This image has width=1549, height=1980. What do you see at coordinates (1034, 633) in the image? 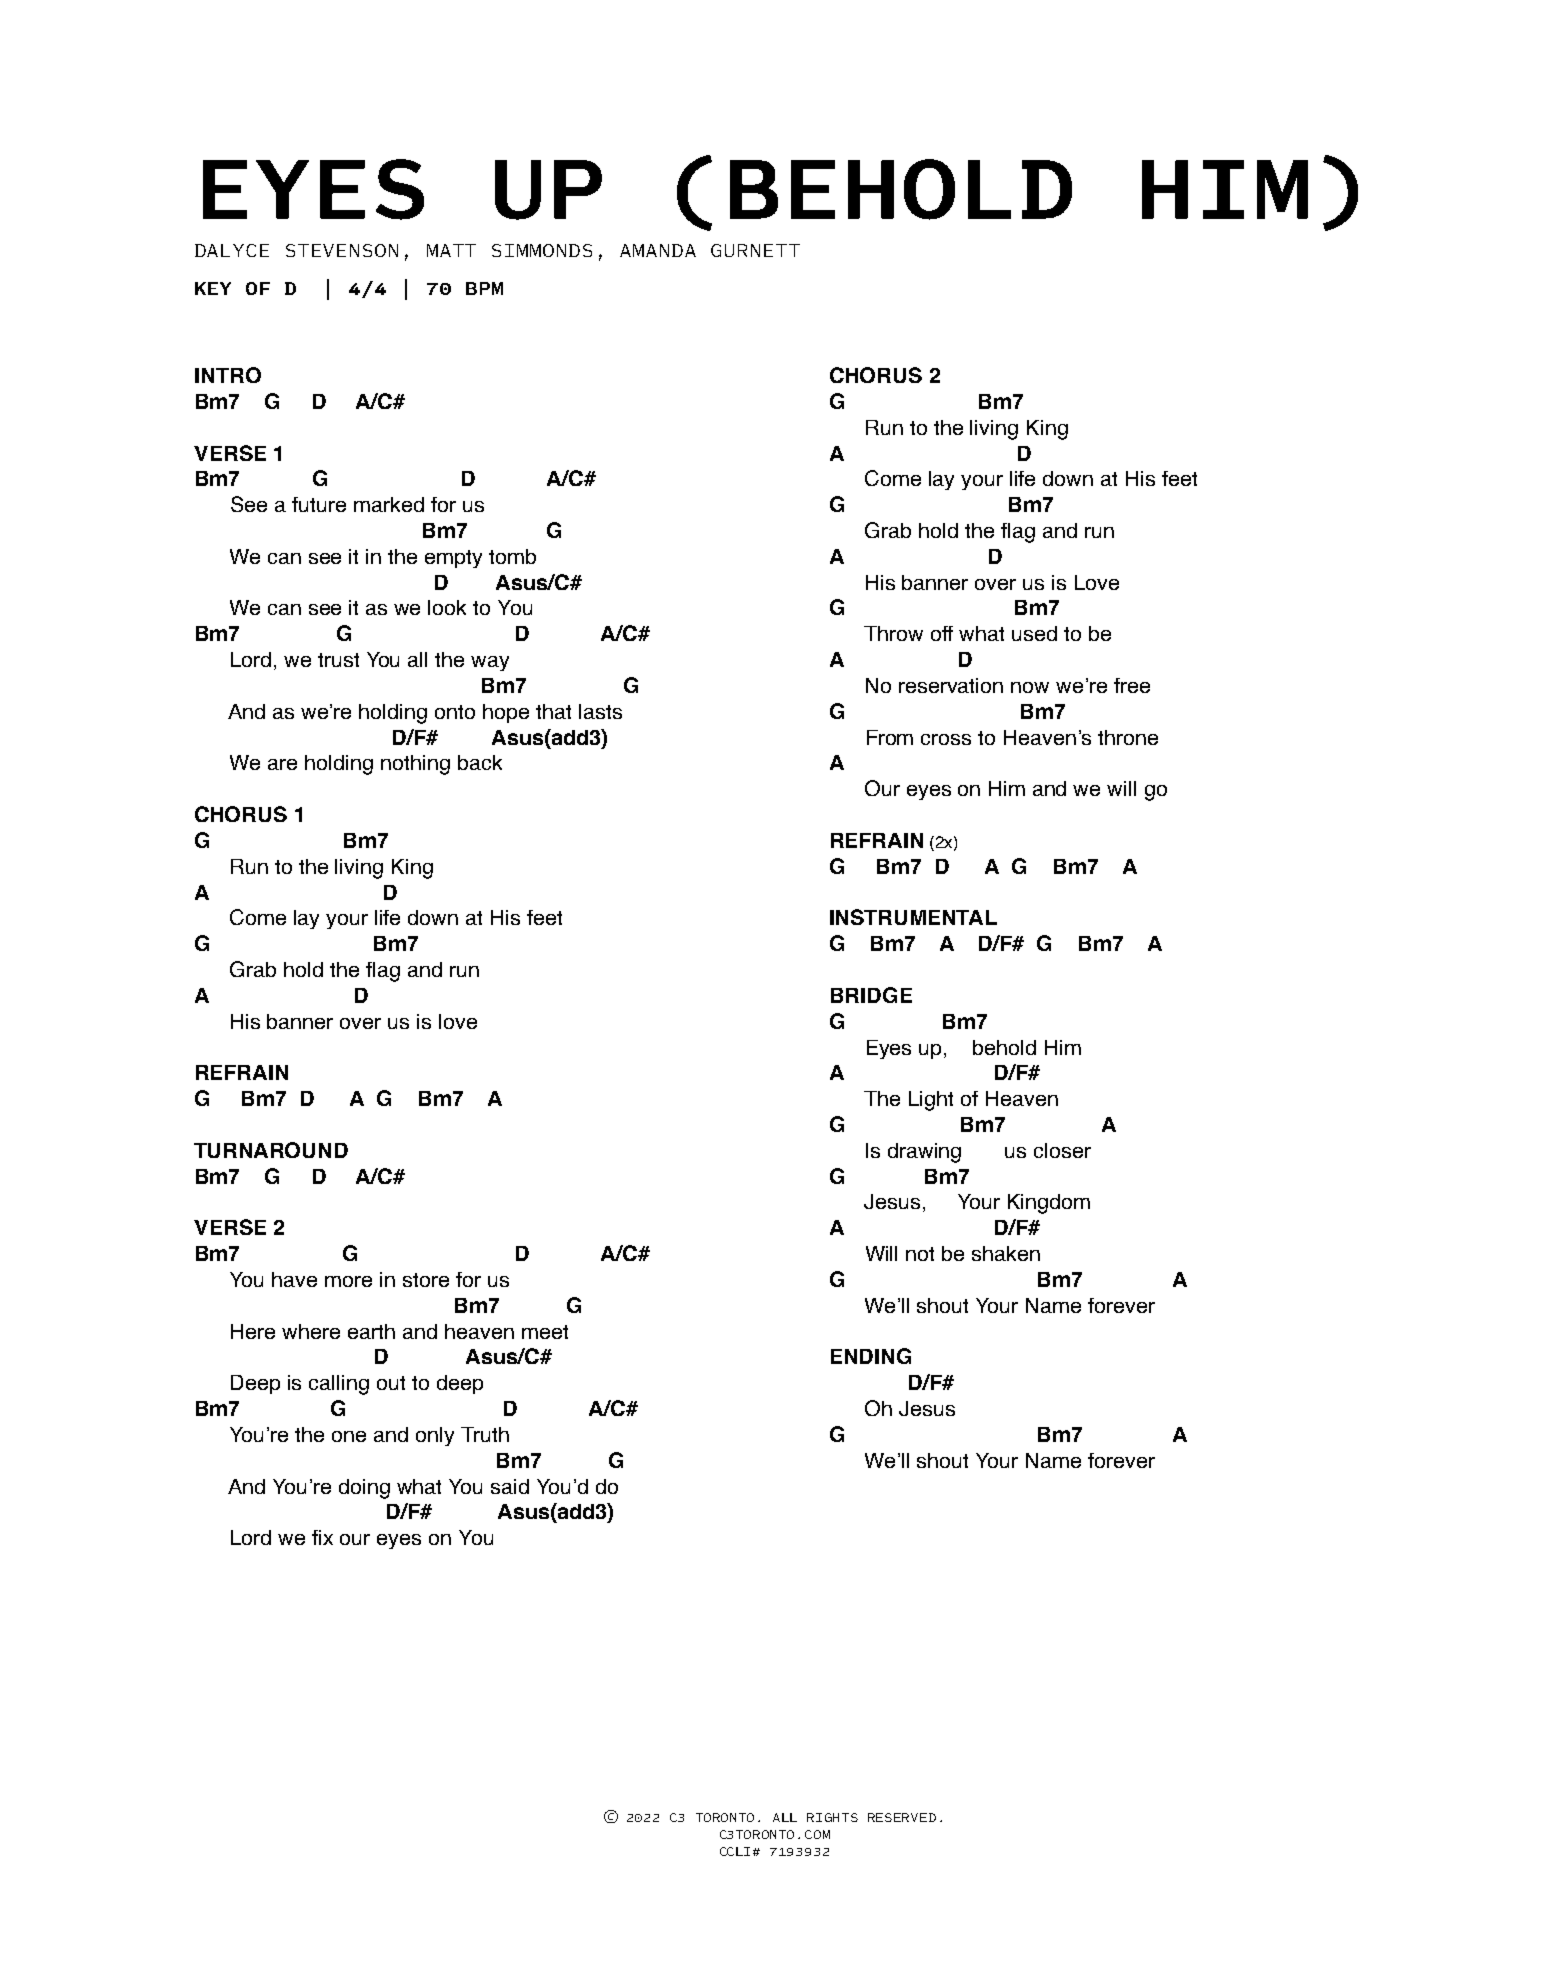
I see `used` at bounding box center [1034, 633].
